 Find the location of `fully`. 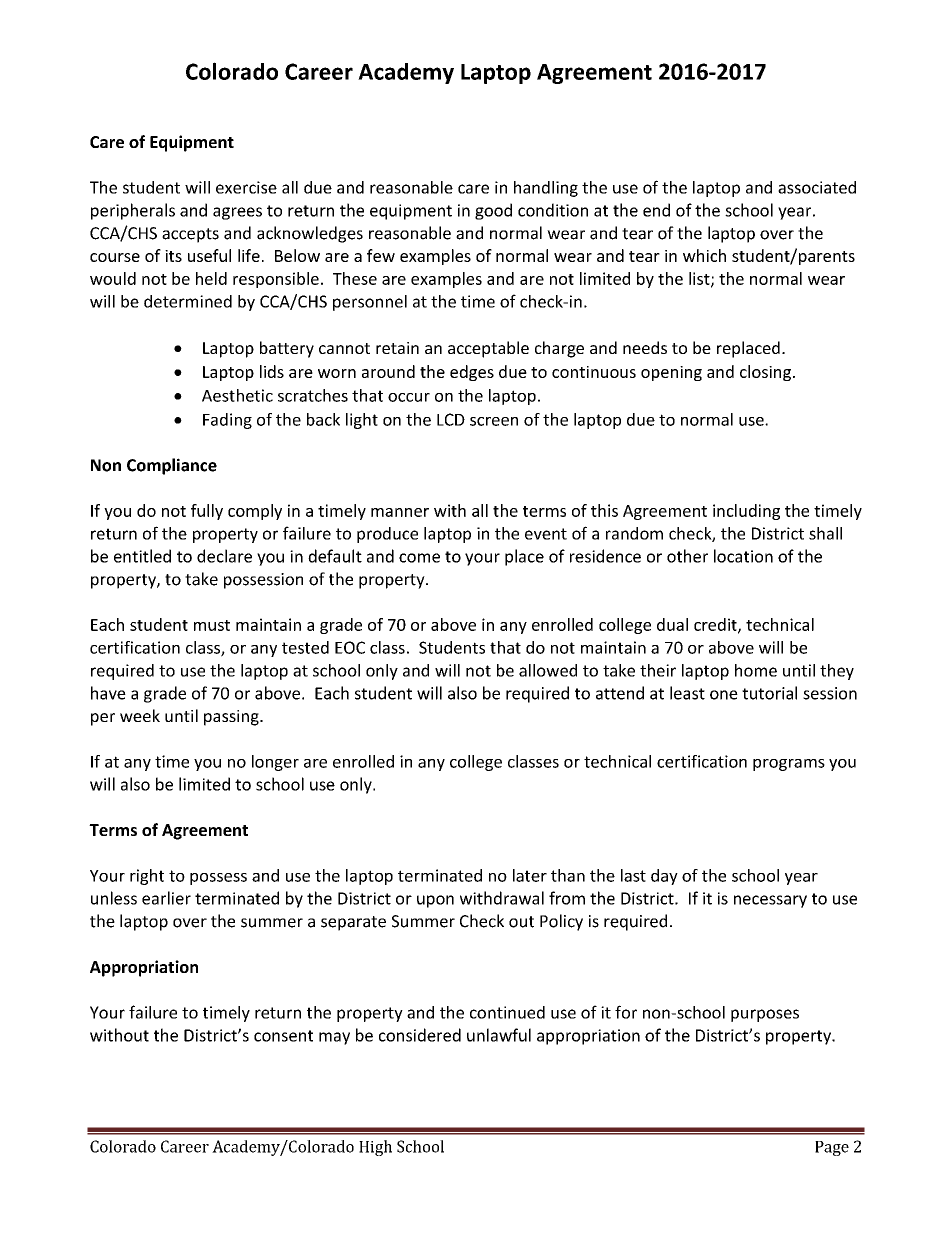

fully is located at coordinates (207, 512).
